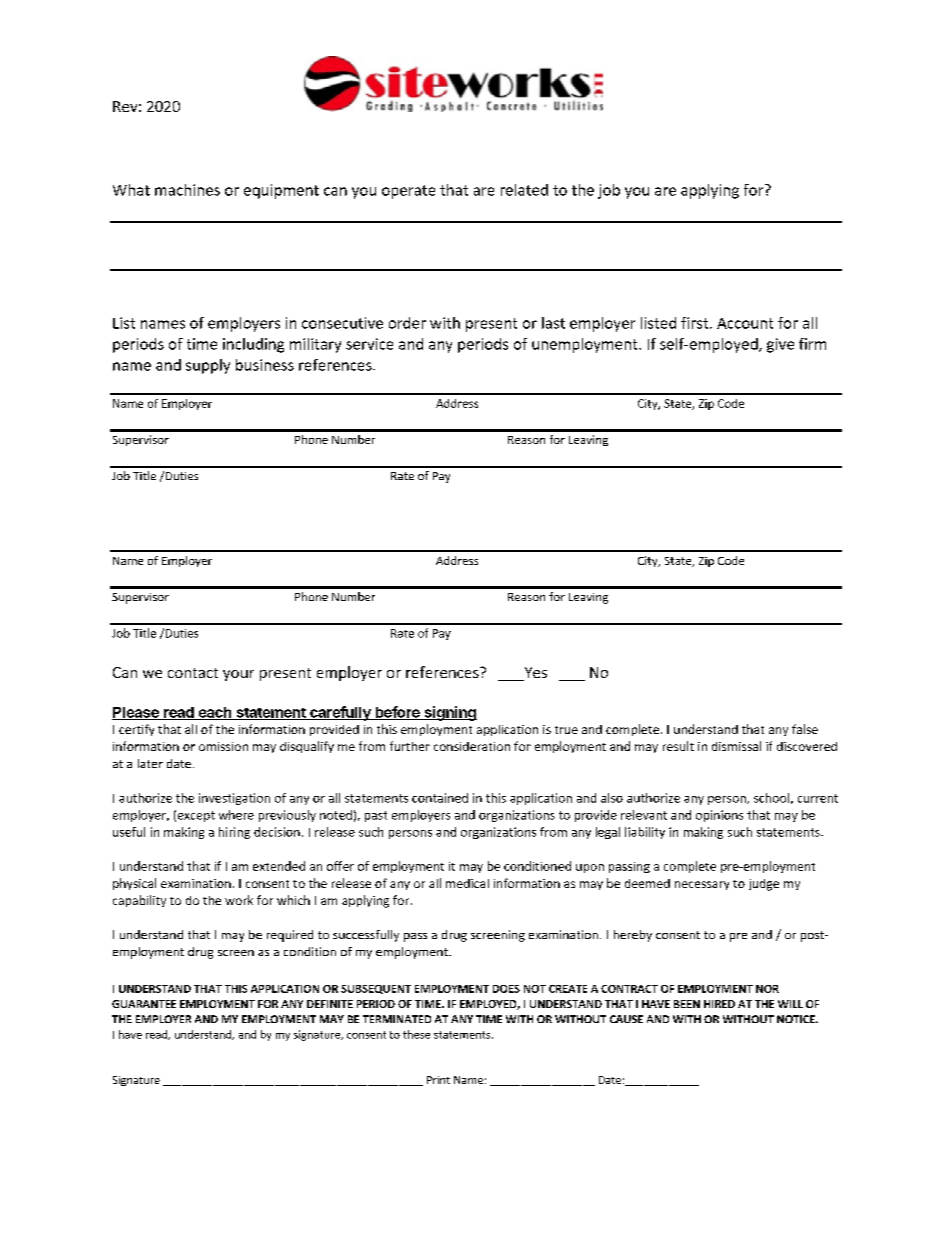 The image size is (952, 1233). I want to click on HIRED, so click(719, 1004).
